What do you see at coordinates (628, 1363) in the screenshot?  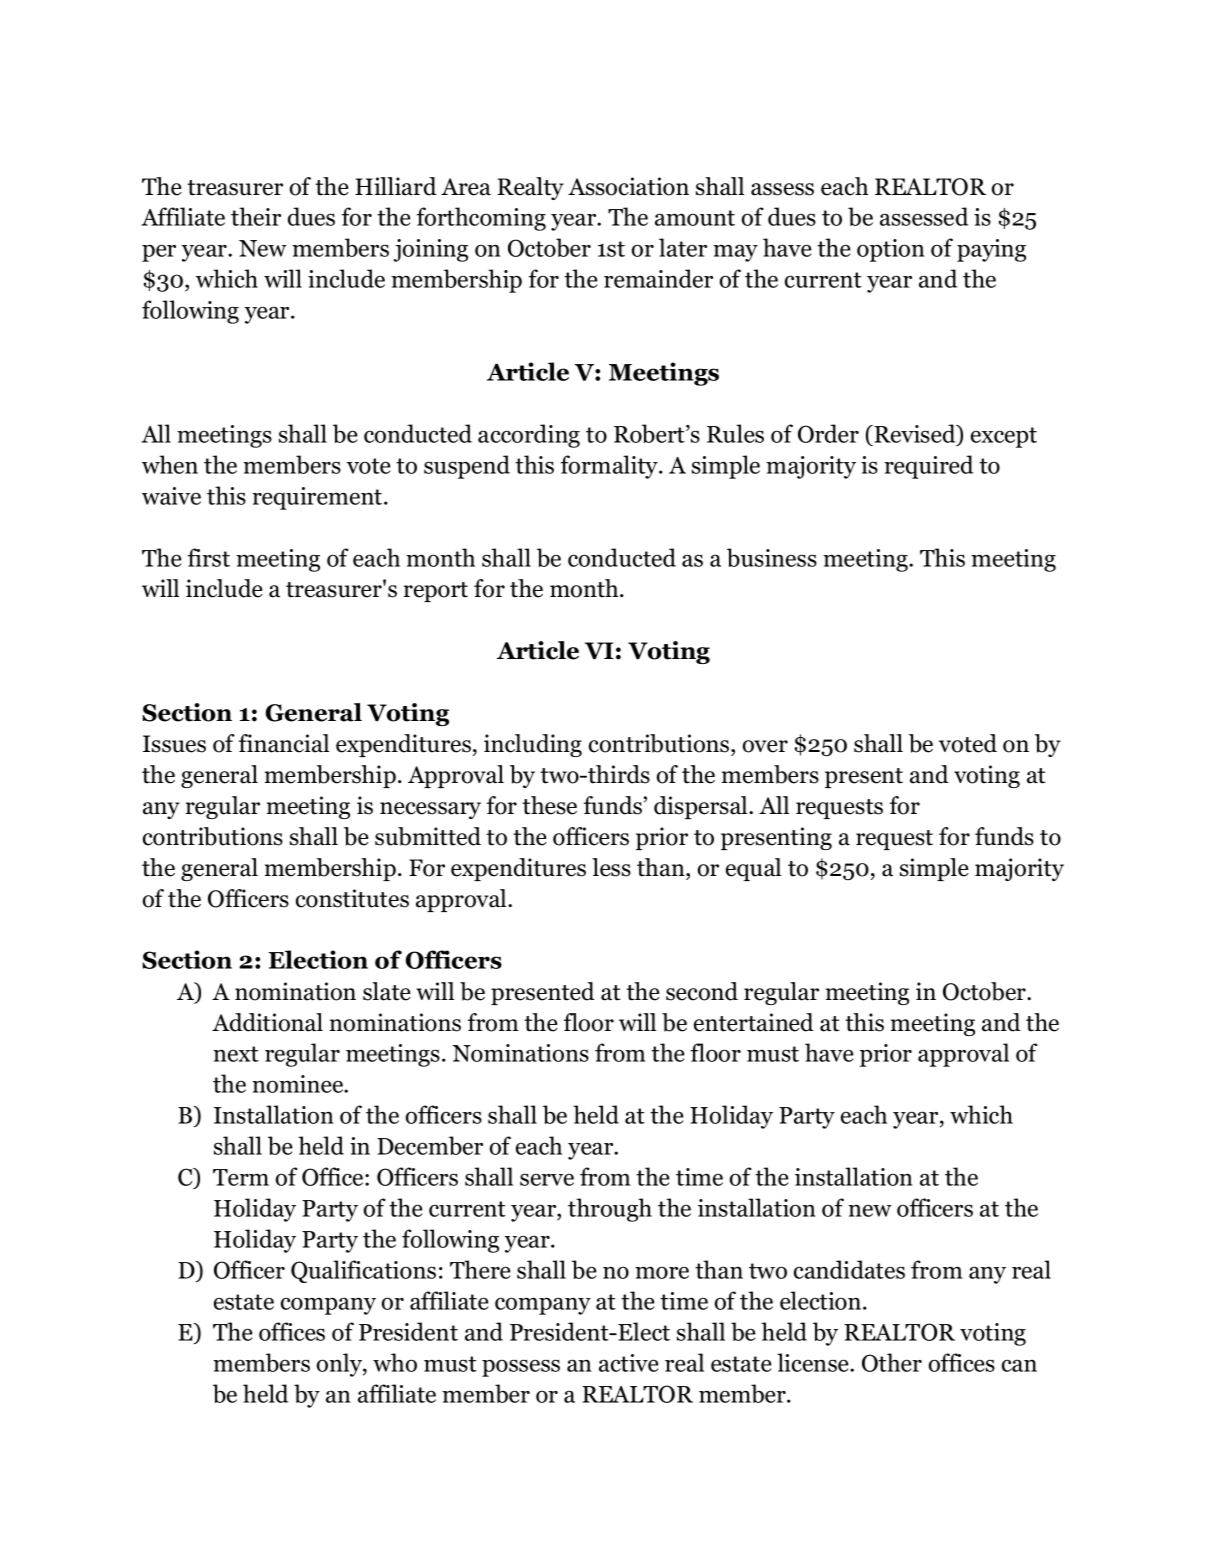 I see `active` at bounding box center [628, 1363].
